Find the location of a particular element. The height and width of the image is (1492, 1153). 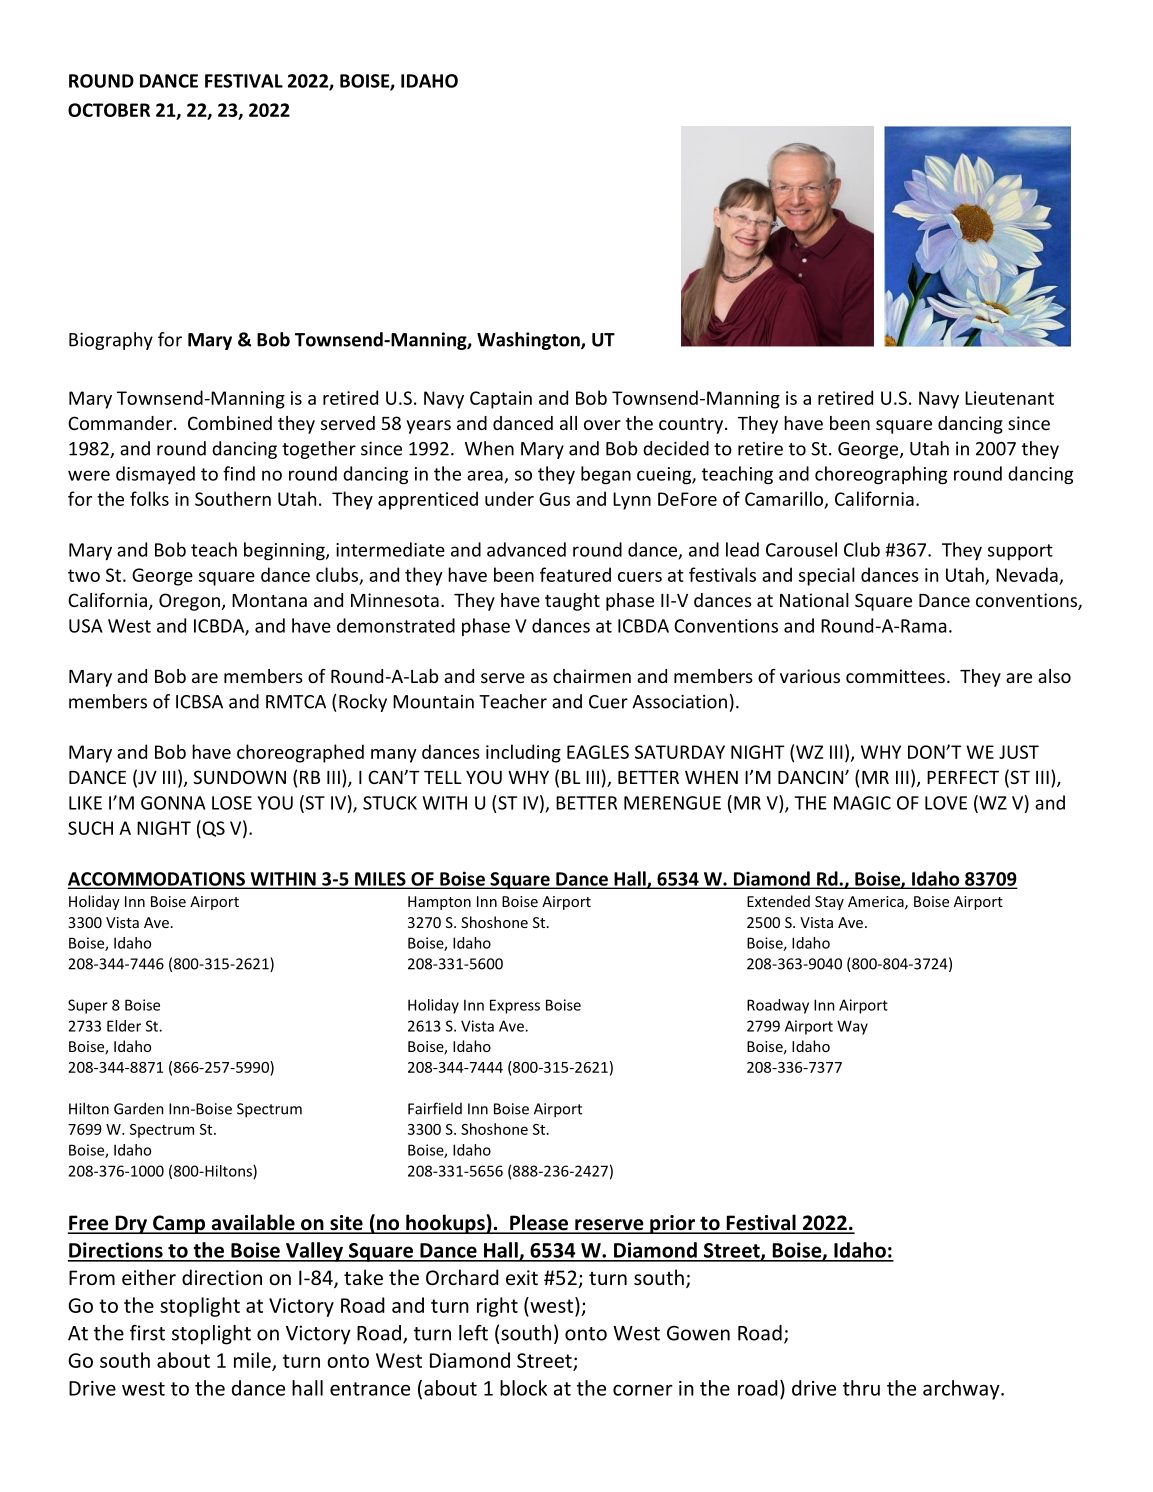

PERFECT is located at coordinates (963, 777).
